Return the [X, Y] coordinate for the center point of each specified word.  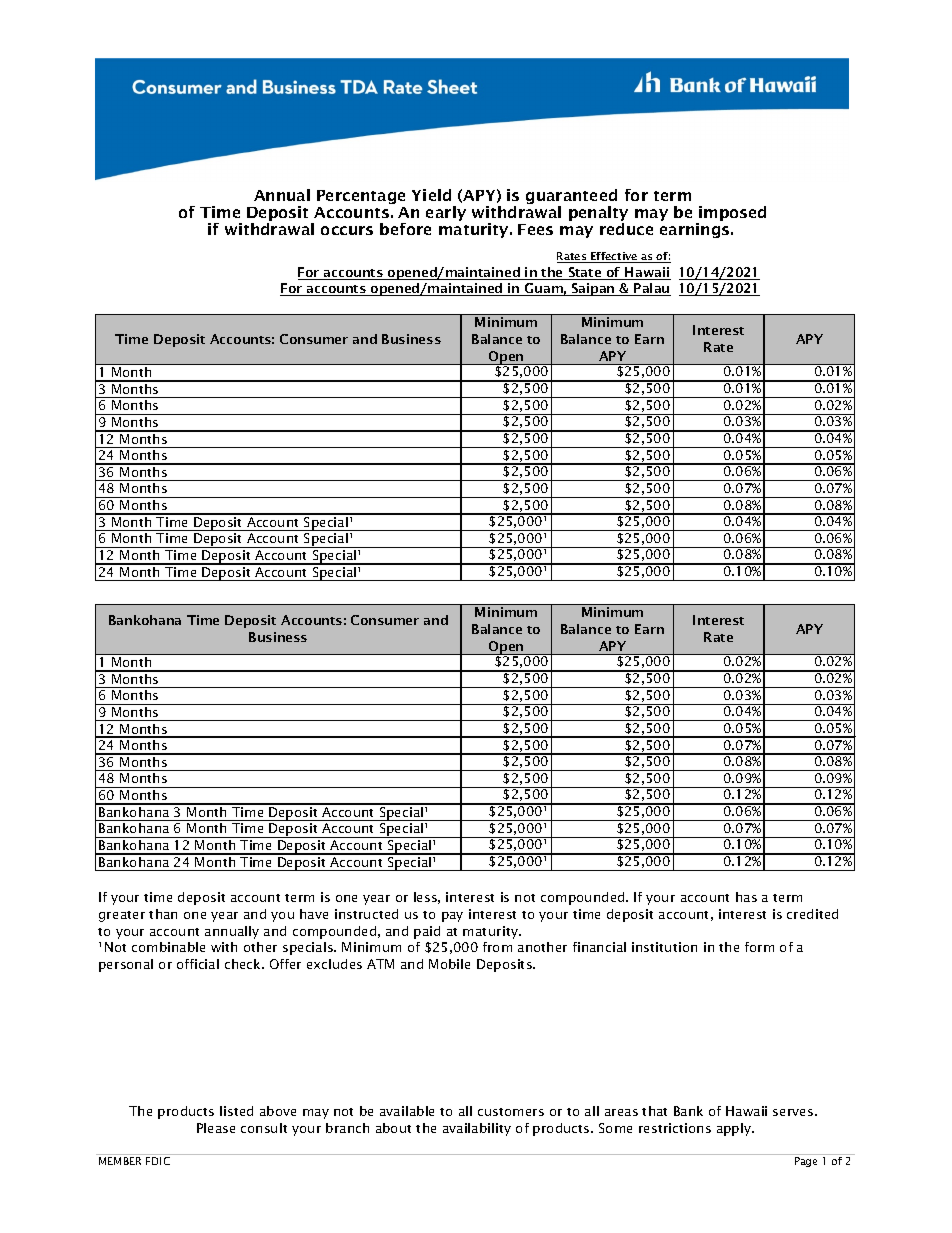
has [746, 897]
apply [735, 1129]
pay [452, 917]
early [446, 213]
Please [216, 1128]
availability [477, 1129]
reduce [626, 227]
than [163, 914]
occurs [347, 230]
